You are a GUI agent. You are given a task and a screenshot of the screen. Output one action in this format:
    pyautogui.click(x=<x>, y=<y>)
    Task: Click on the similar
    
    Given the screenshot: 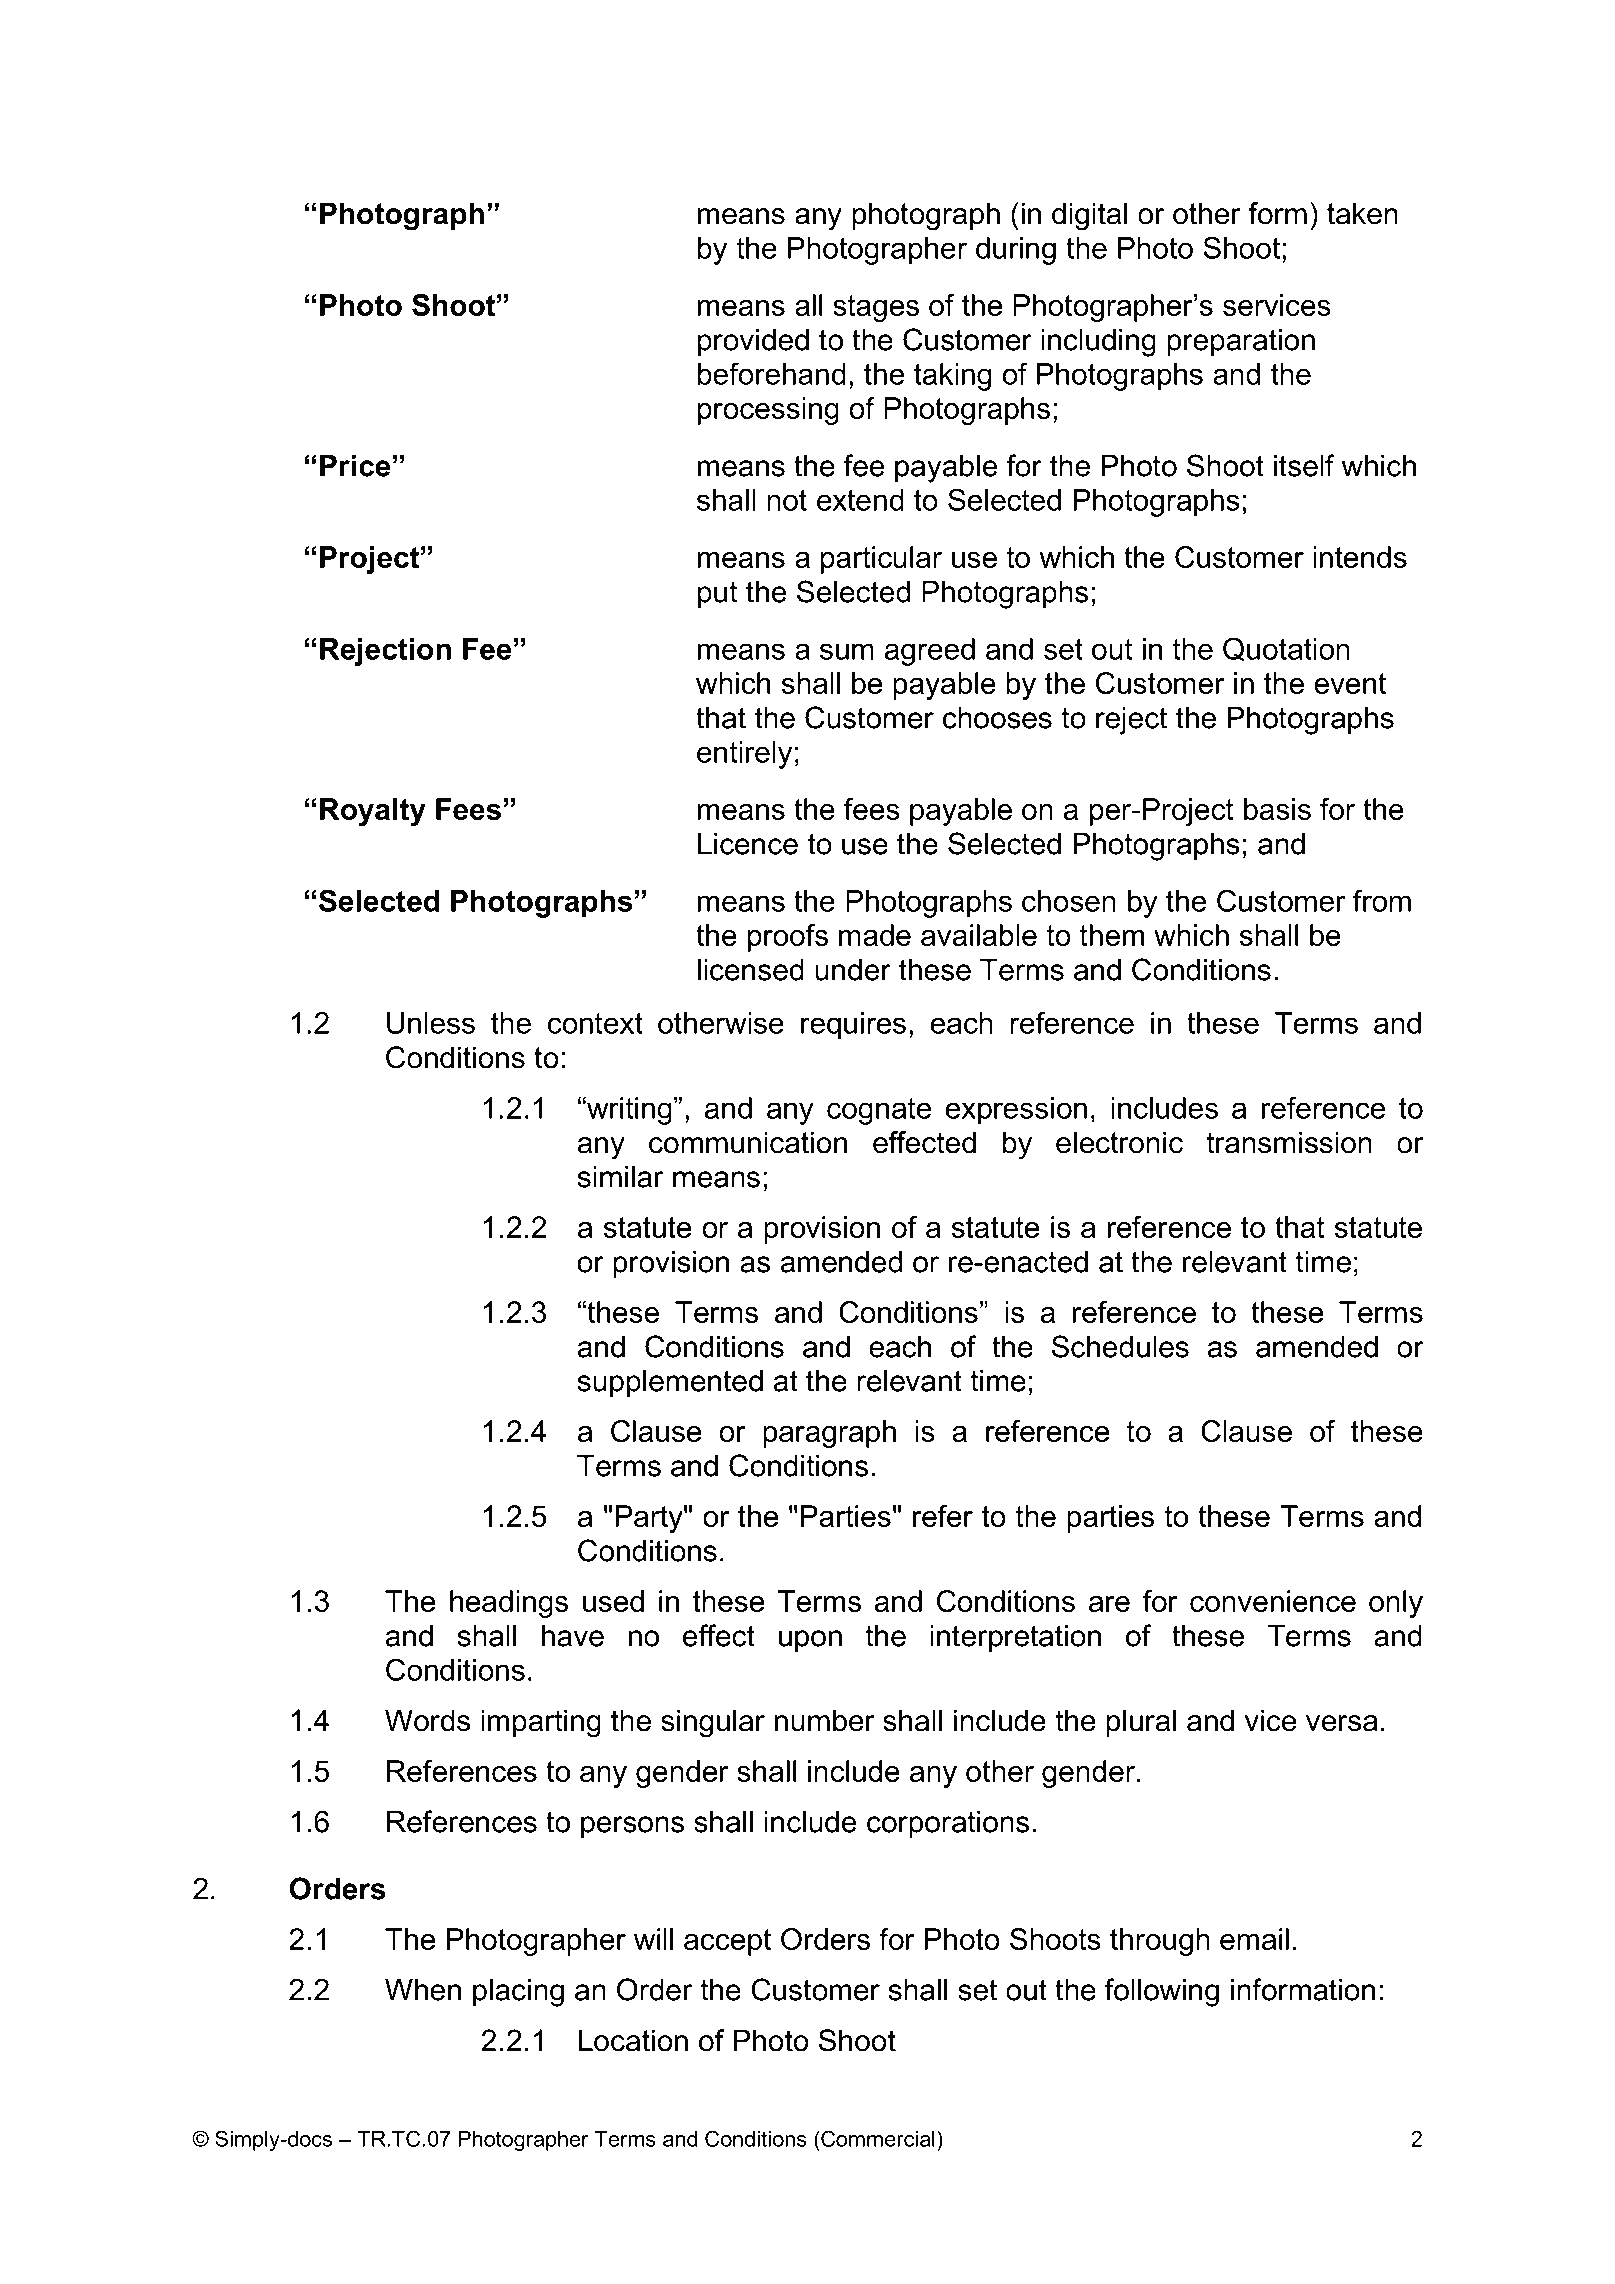 What is the action you would take?
    pyautogui.click(x=621, y=1177)
